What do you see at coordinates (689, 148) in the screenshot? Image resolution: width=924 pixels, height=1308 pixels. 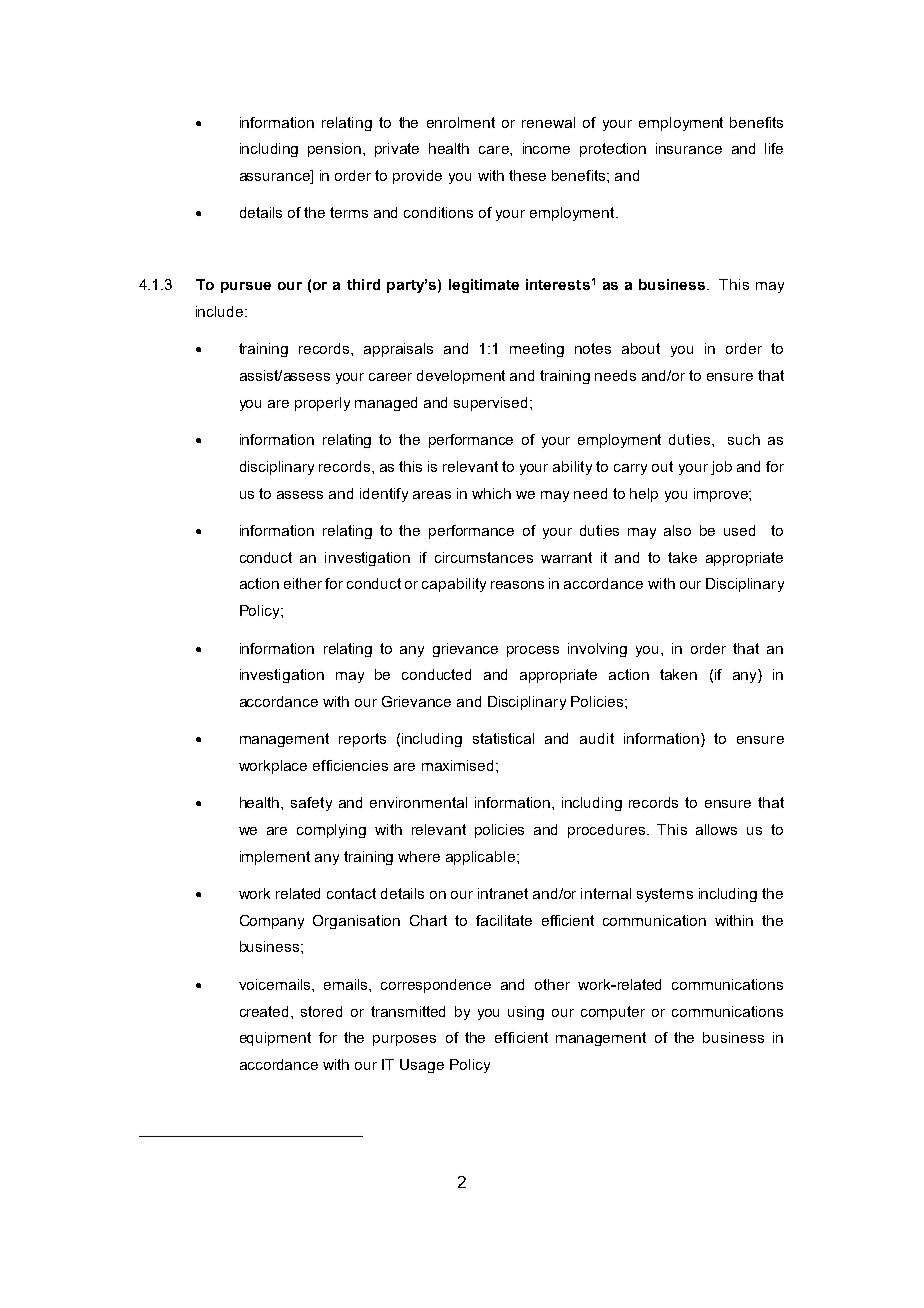 I see `insurance` at bounding box center [689, 148].
